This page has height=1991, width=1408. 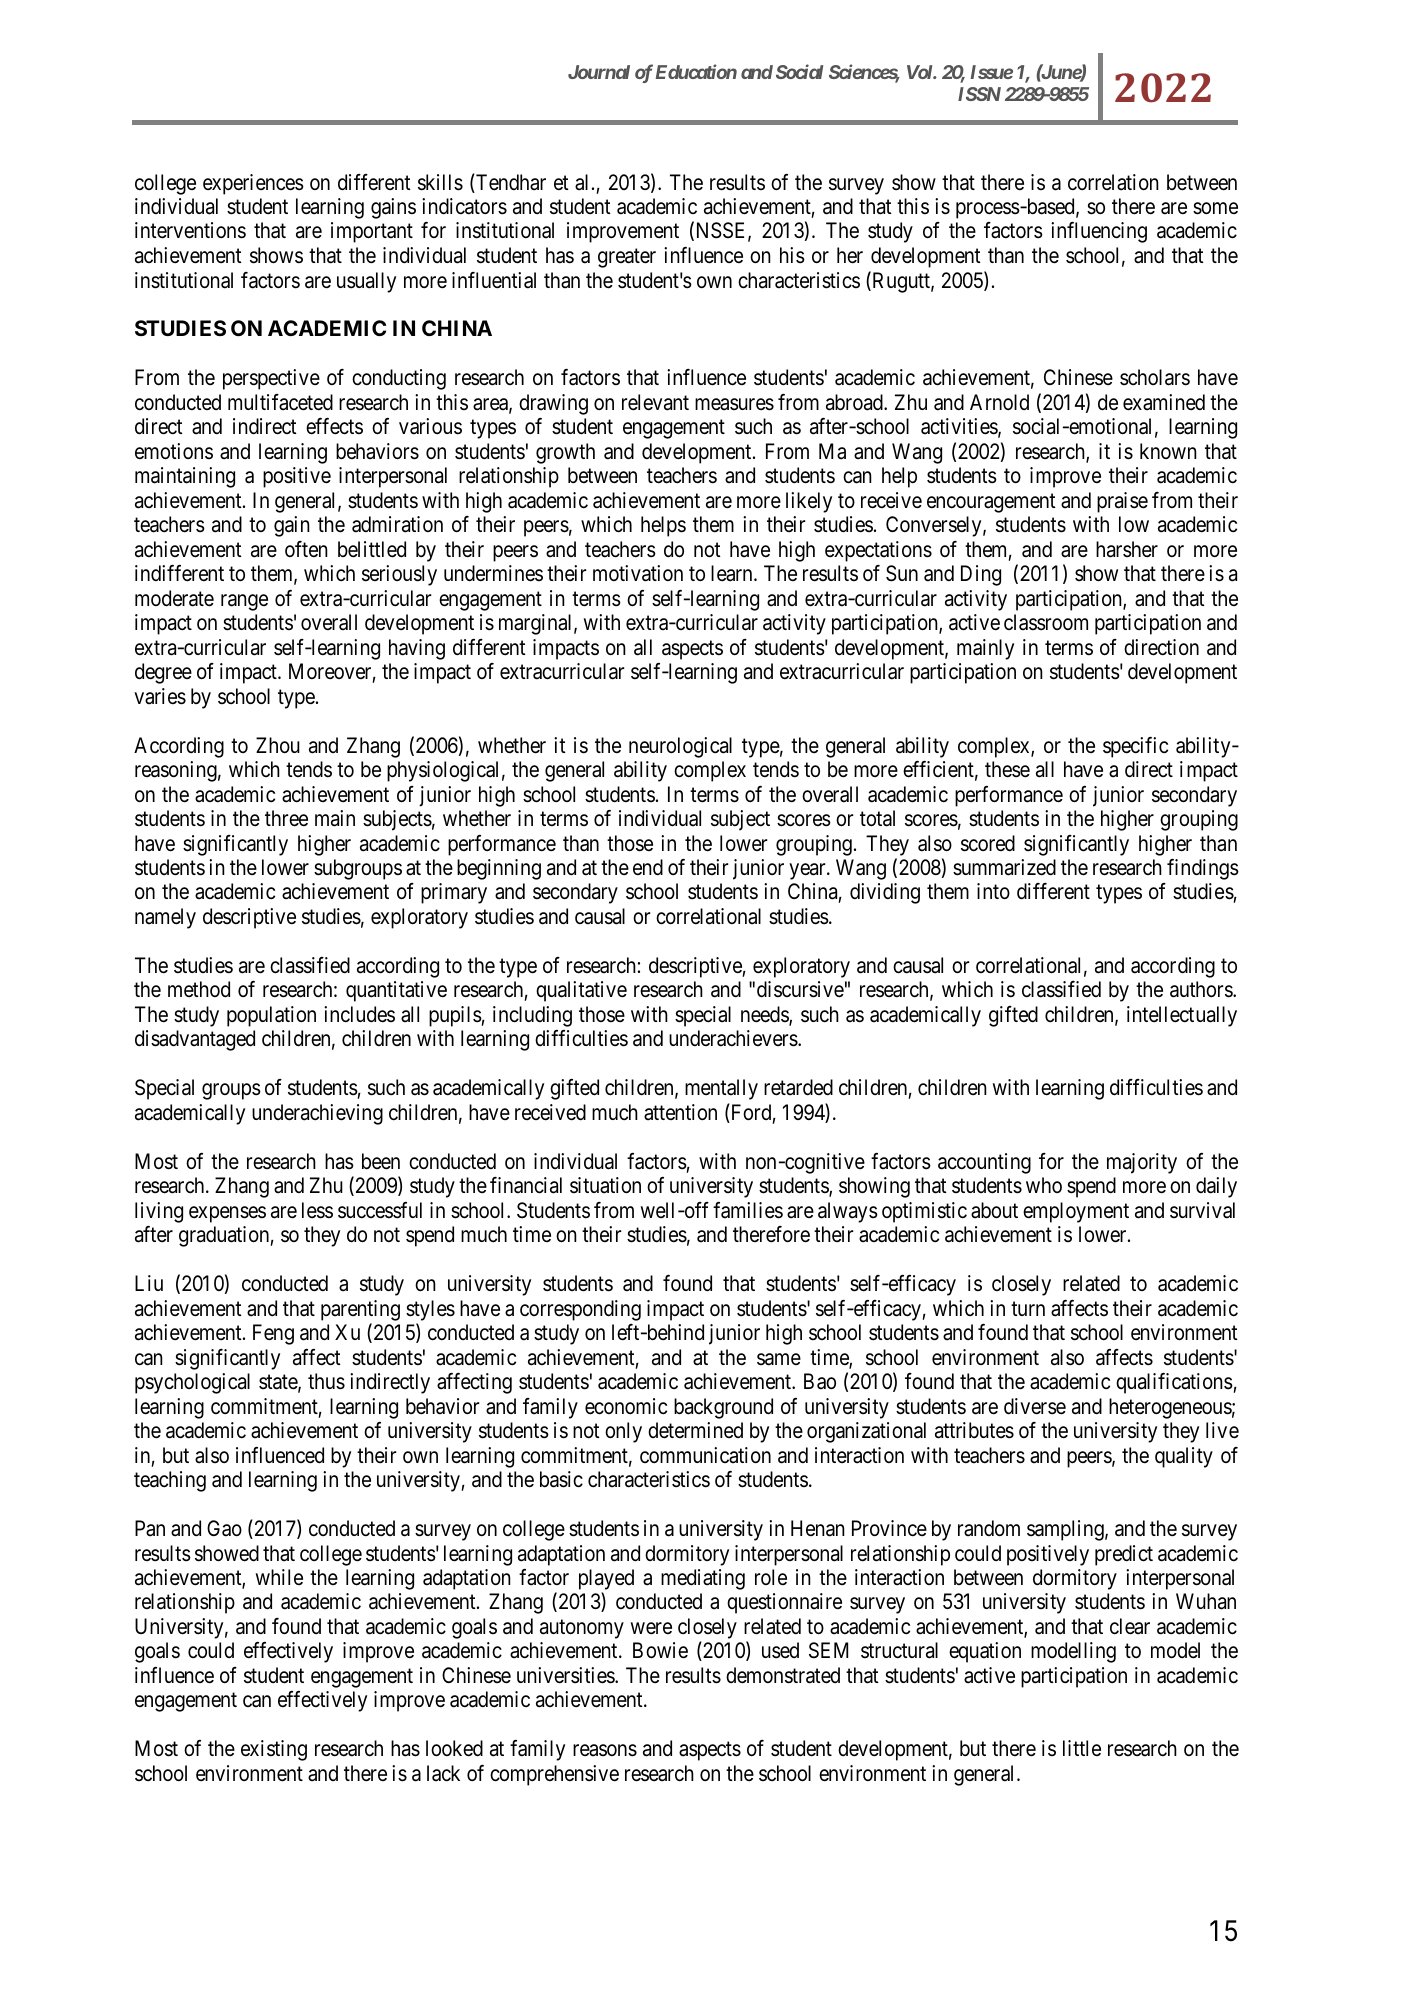 What do you see at coordinates (1122, 502) in the page?
I see `praise` at bounding box center [1122, 502].
